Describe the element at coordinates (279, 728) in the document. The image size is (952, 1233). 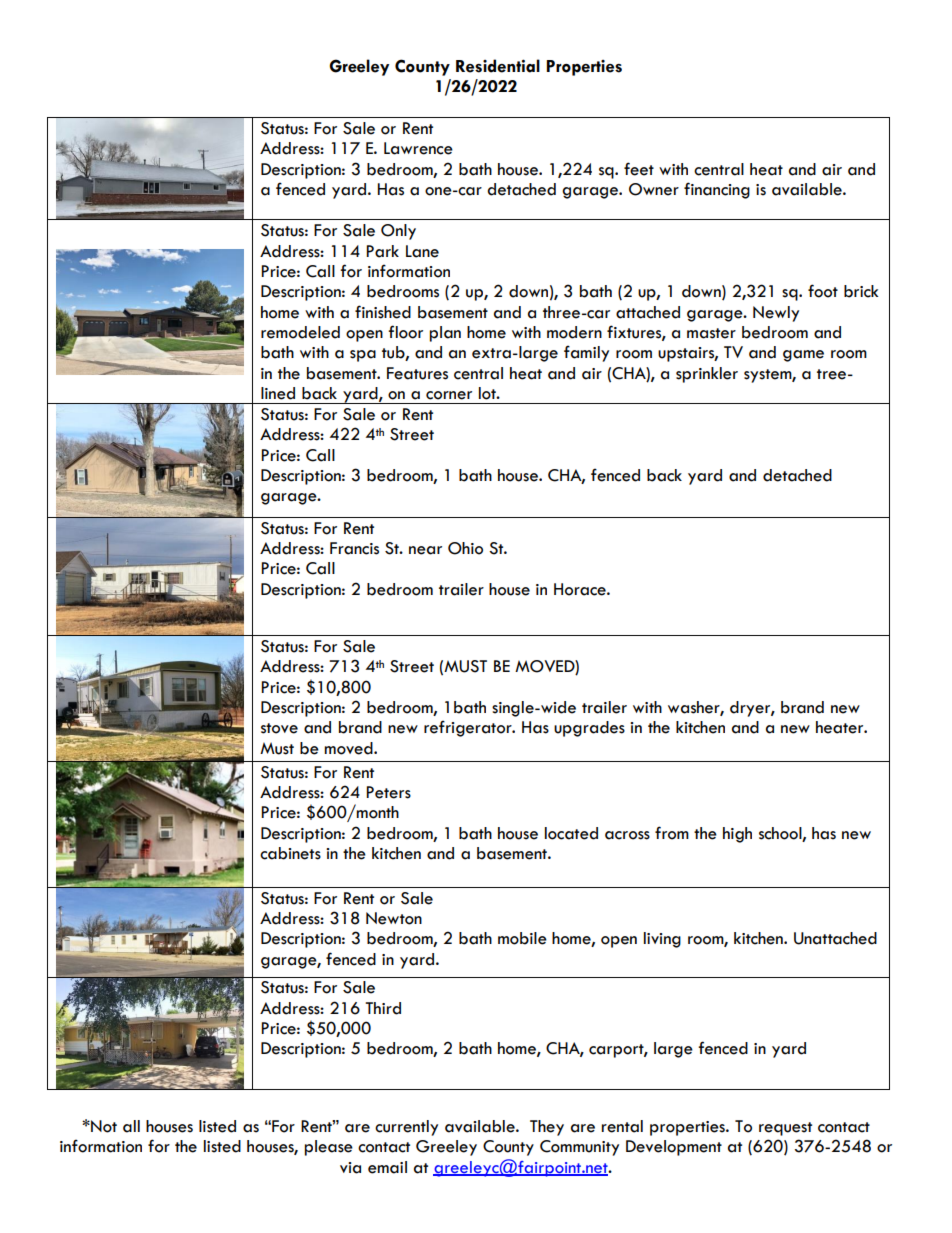
I see `stove` at that location.
